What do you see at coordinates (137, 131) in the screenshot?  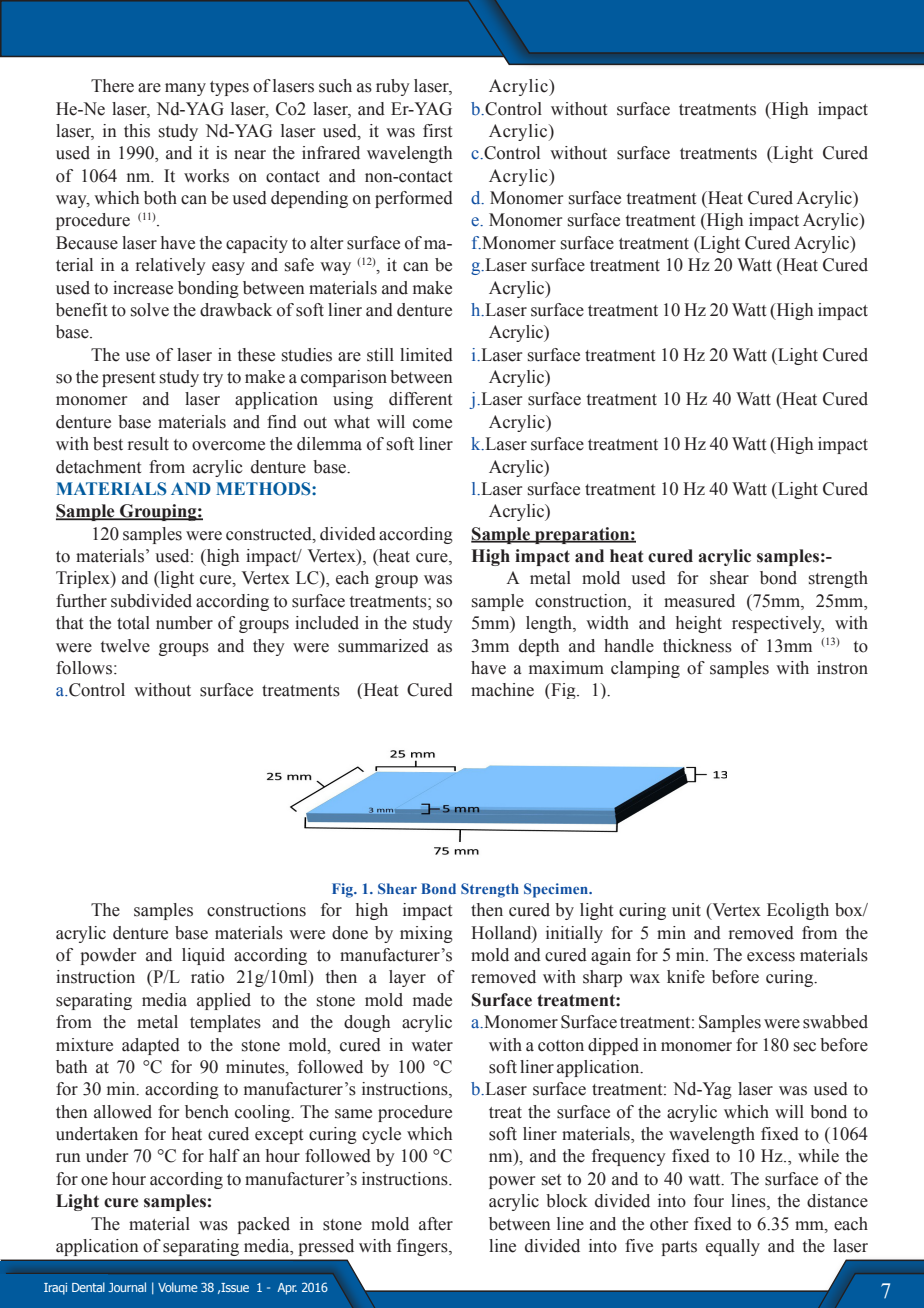 I see `this` at bounding box center [137, 131].
